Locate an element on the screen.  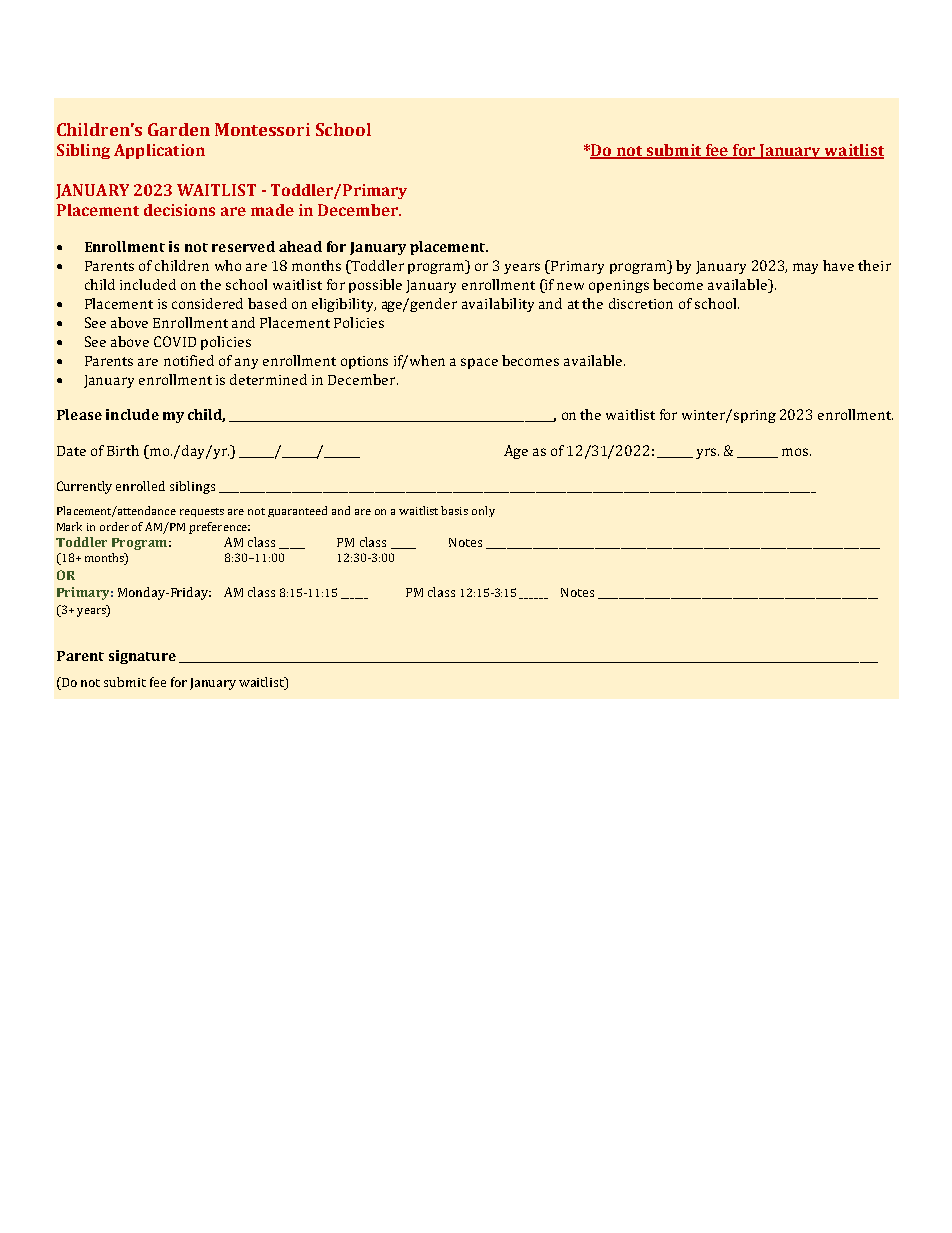
only is located at coordinates (483, 511).
